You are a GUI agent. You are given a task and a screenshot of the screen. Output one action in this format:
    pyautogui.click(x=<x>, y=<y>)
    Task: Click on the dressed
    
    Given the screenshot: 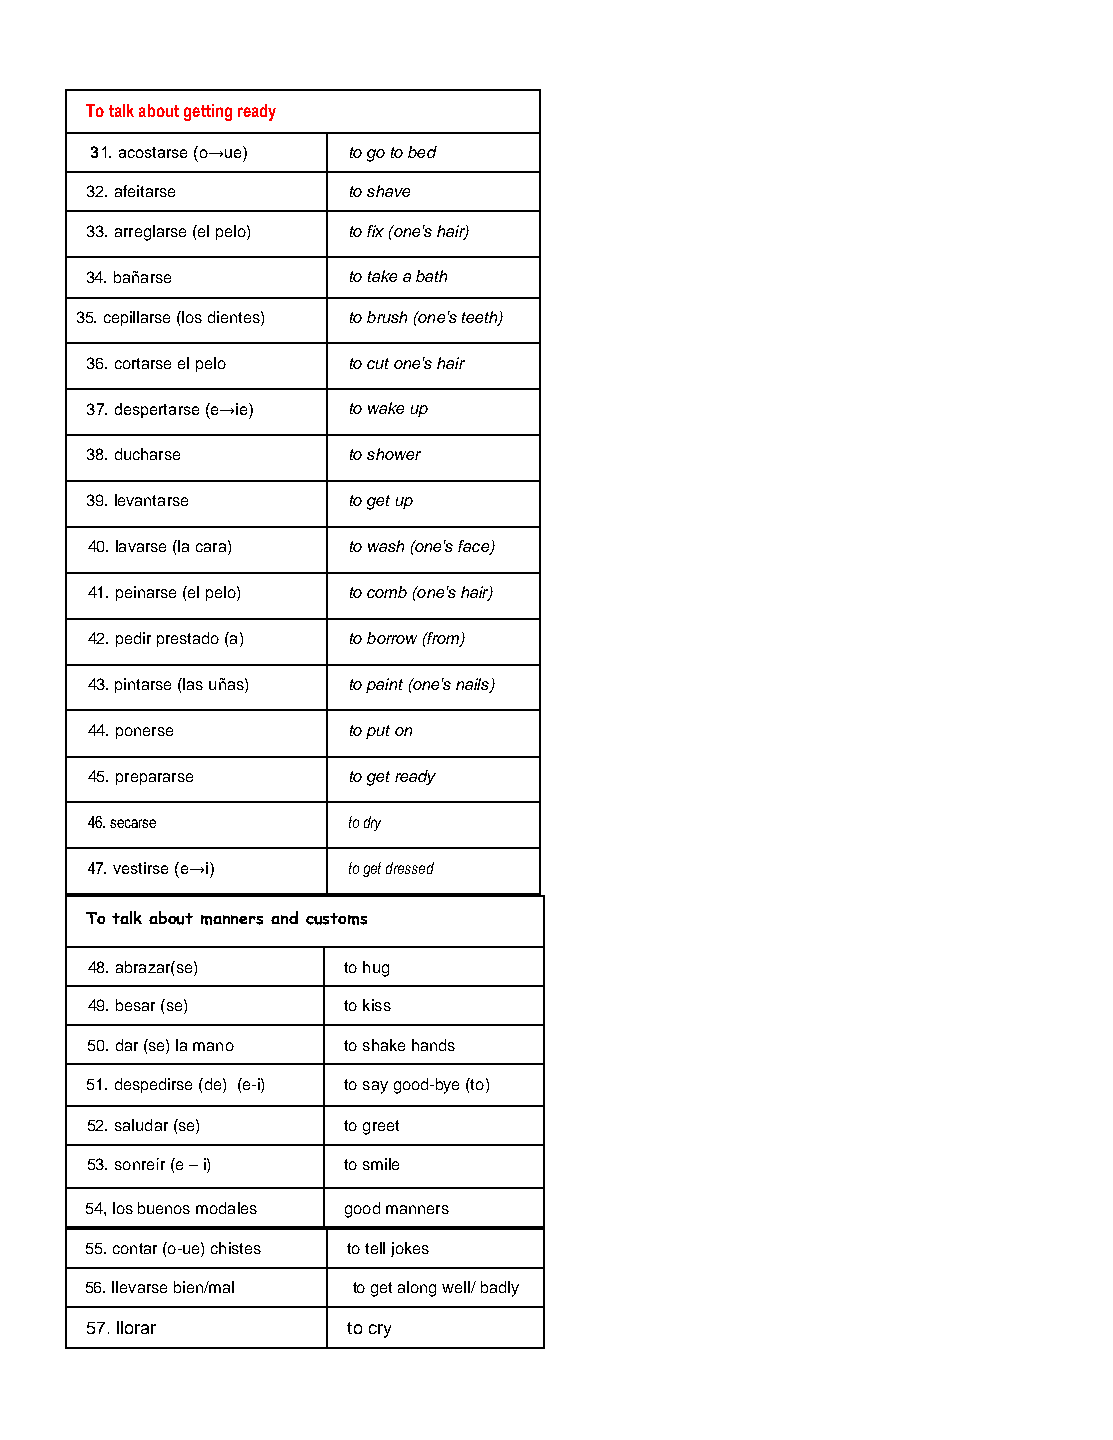 What is the action you would take?
    pyautogui.click(x=410, y=868)
